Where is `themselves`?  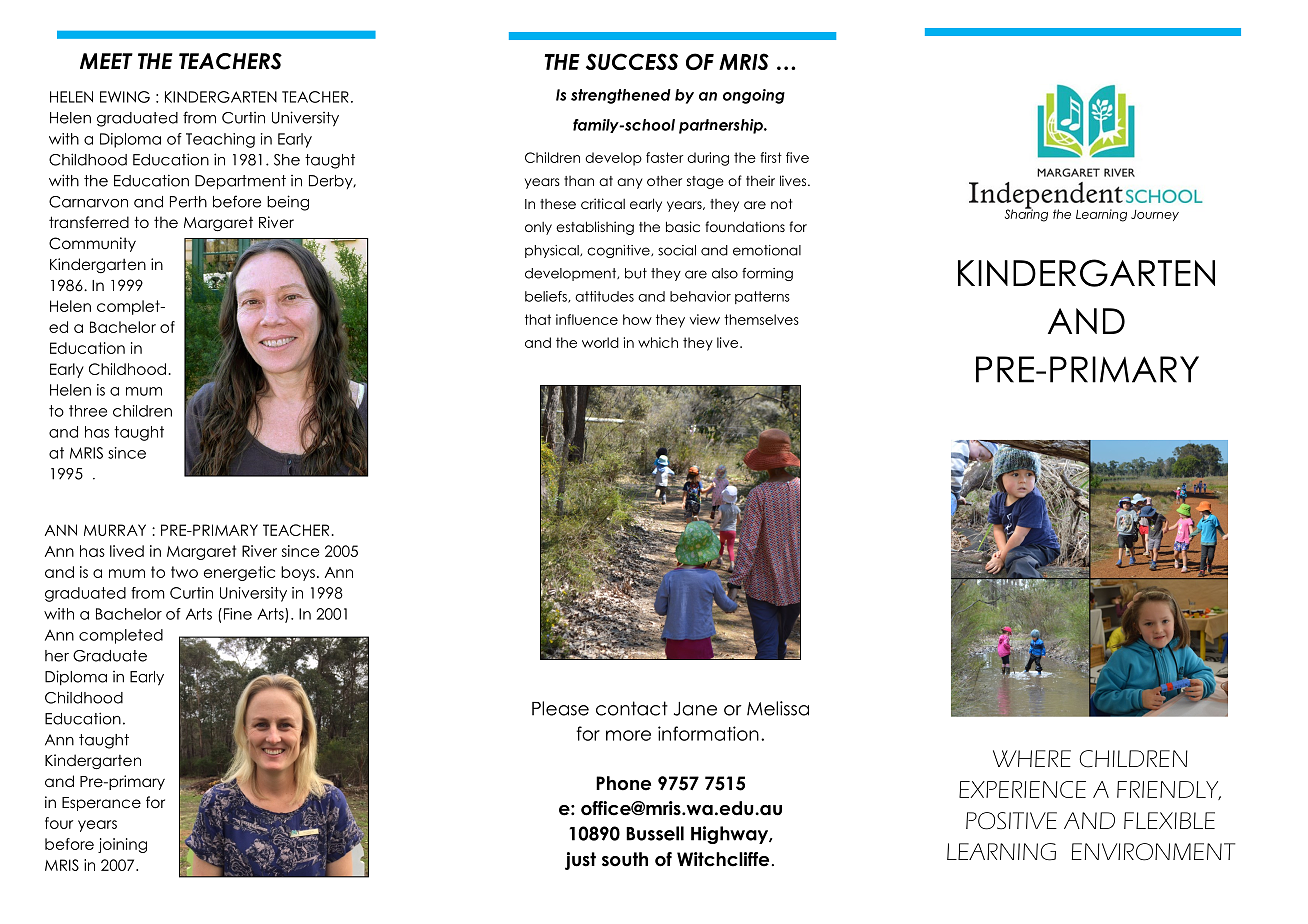 themselves is located at coordinates (761, 319).
